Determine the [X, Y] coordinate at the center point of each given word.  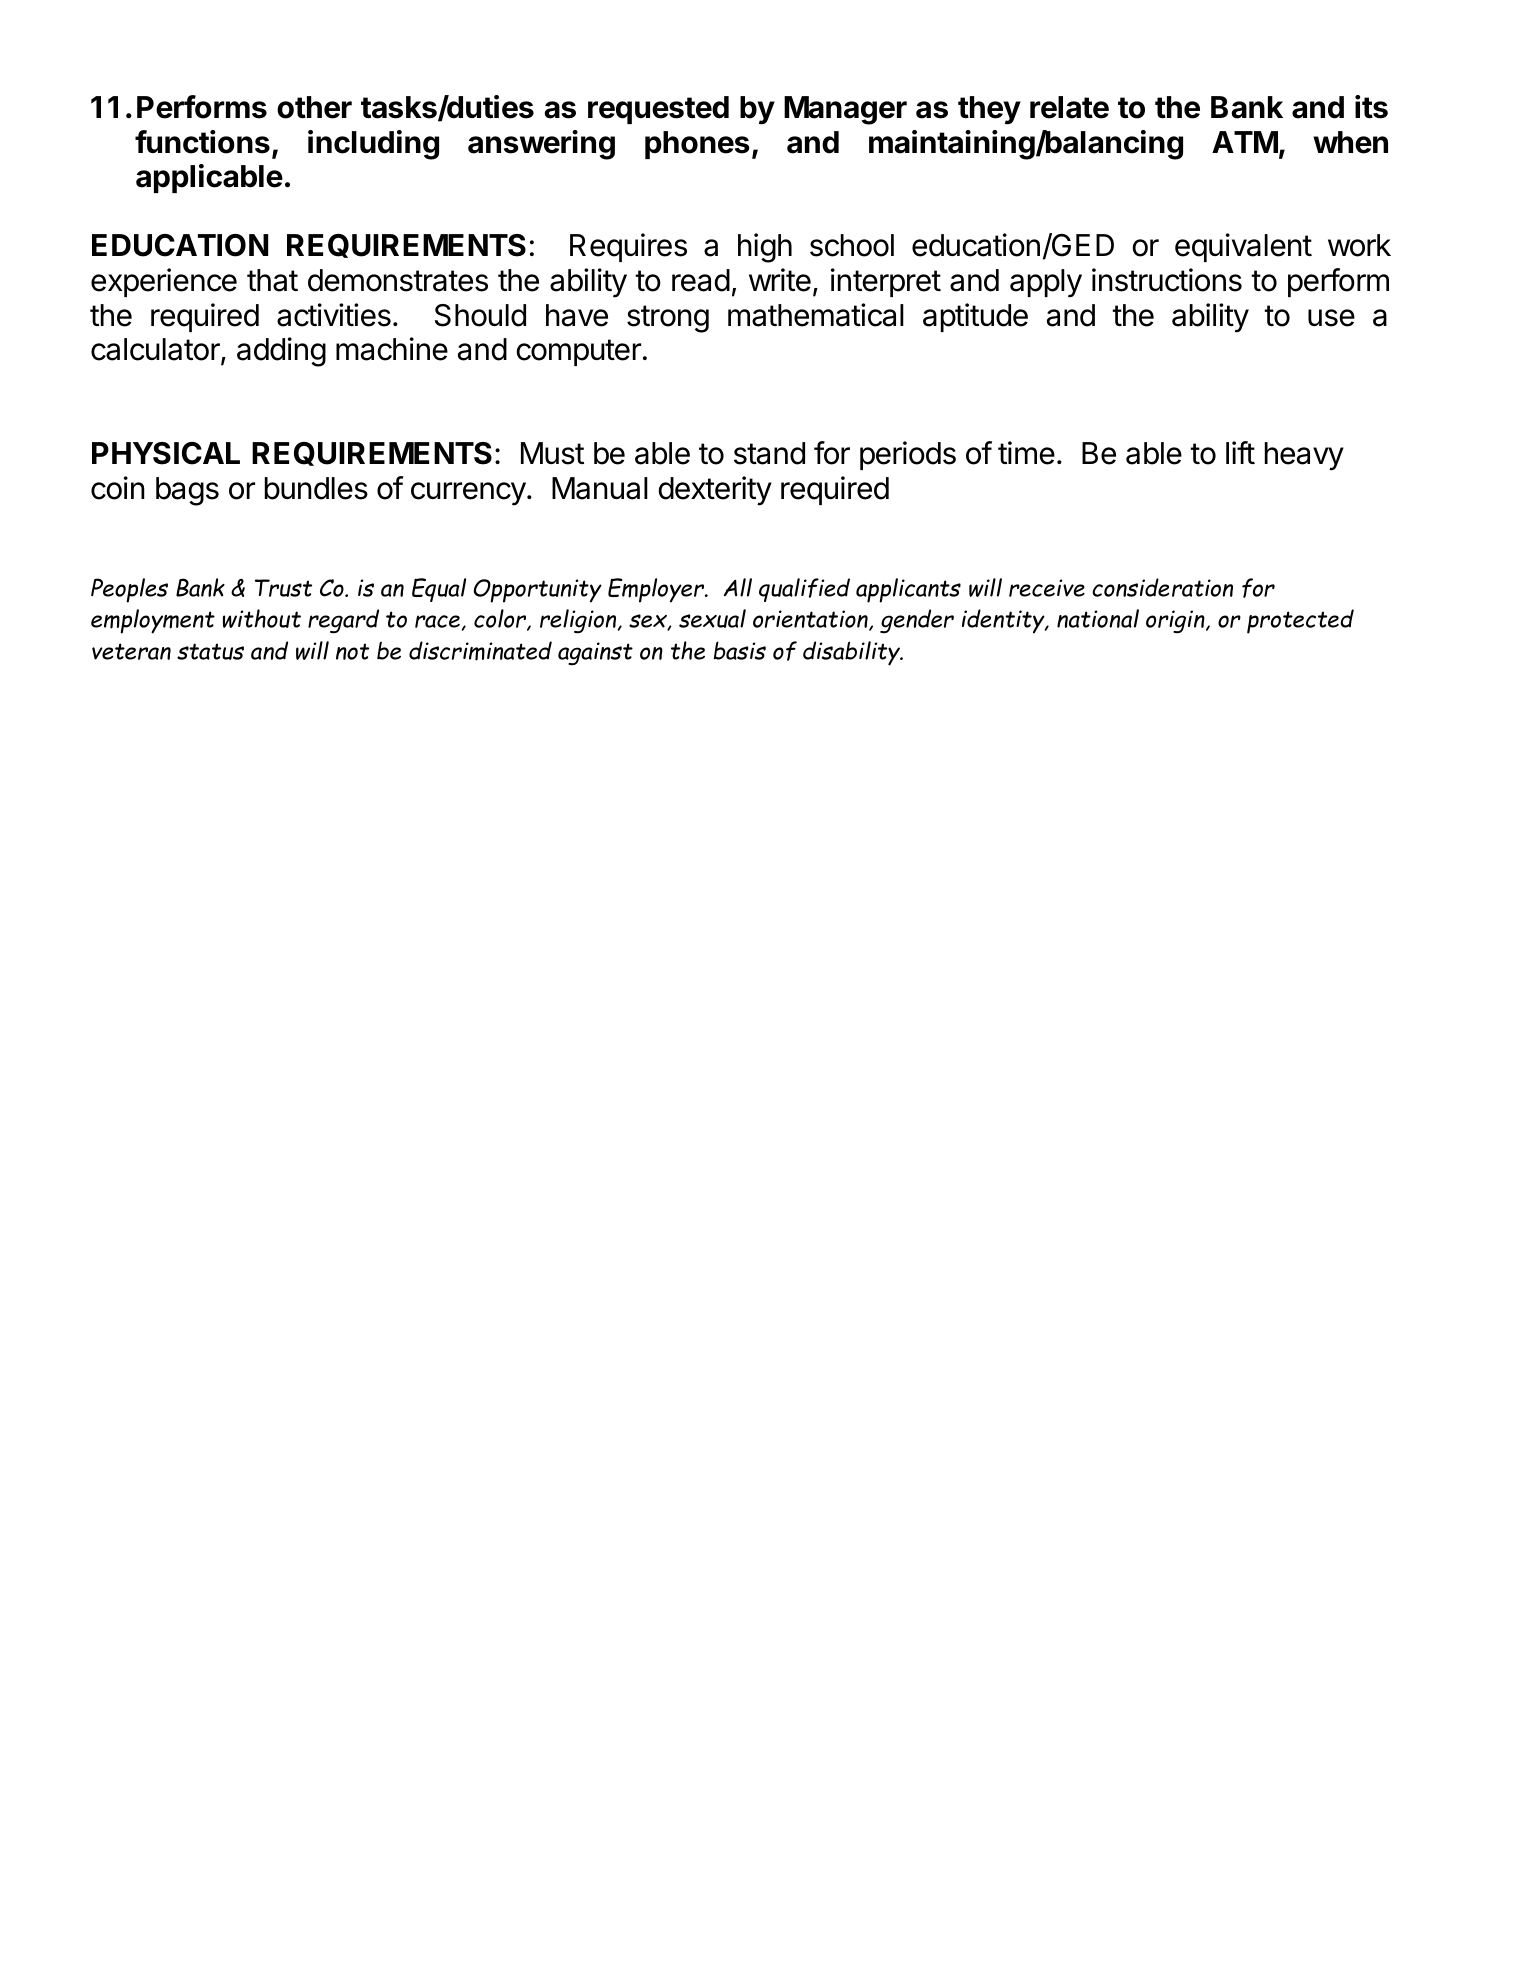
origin [1176, 621]
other [314, 107]
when [1350, 142]
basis [740, 650]
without [262, 618]
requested [658, 110]
